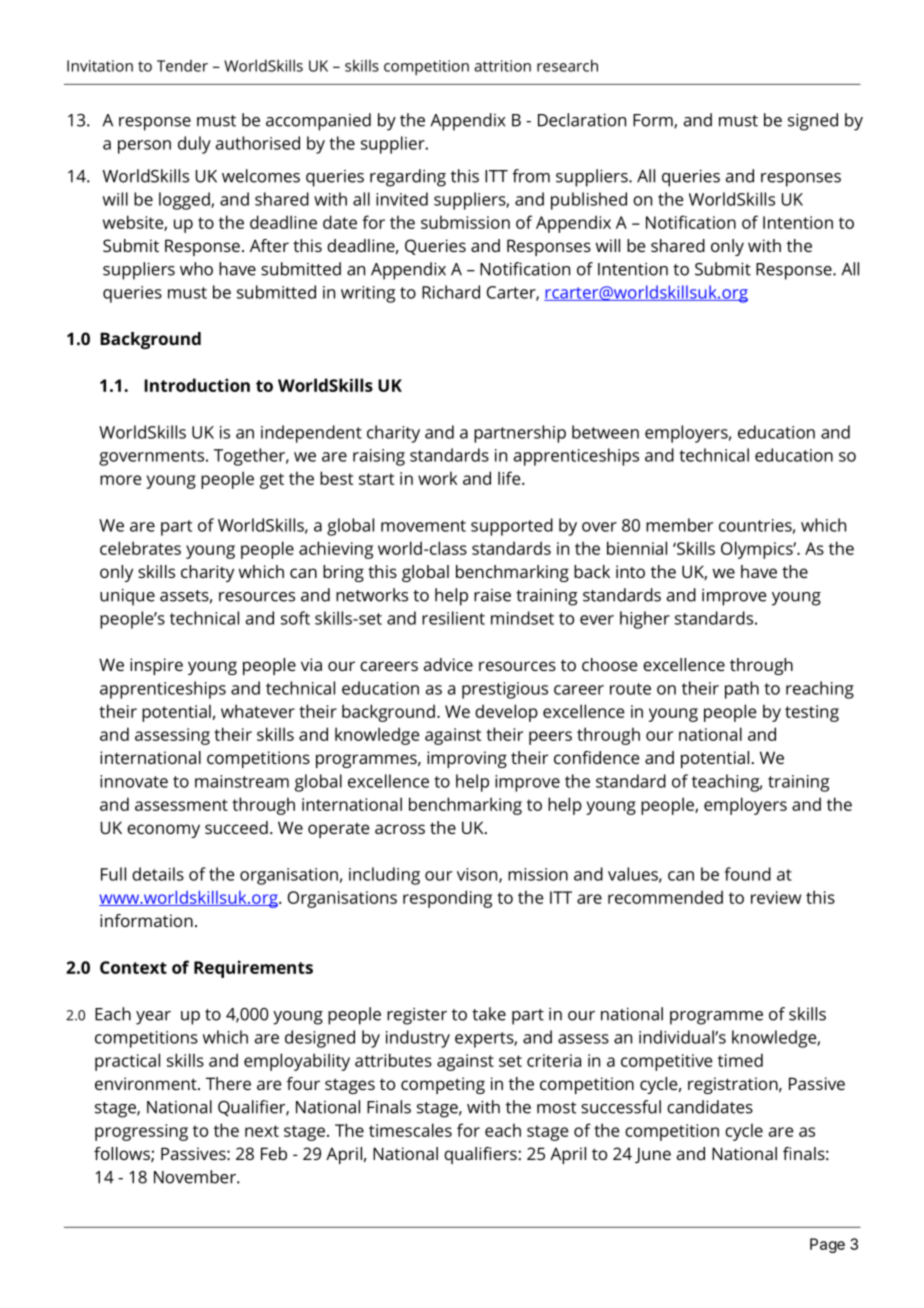  What do you see at coordinates (196, 1177) in the page?
I see `November` at bounding box center [196, 1177].
